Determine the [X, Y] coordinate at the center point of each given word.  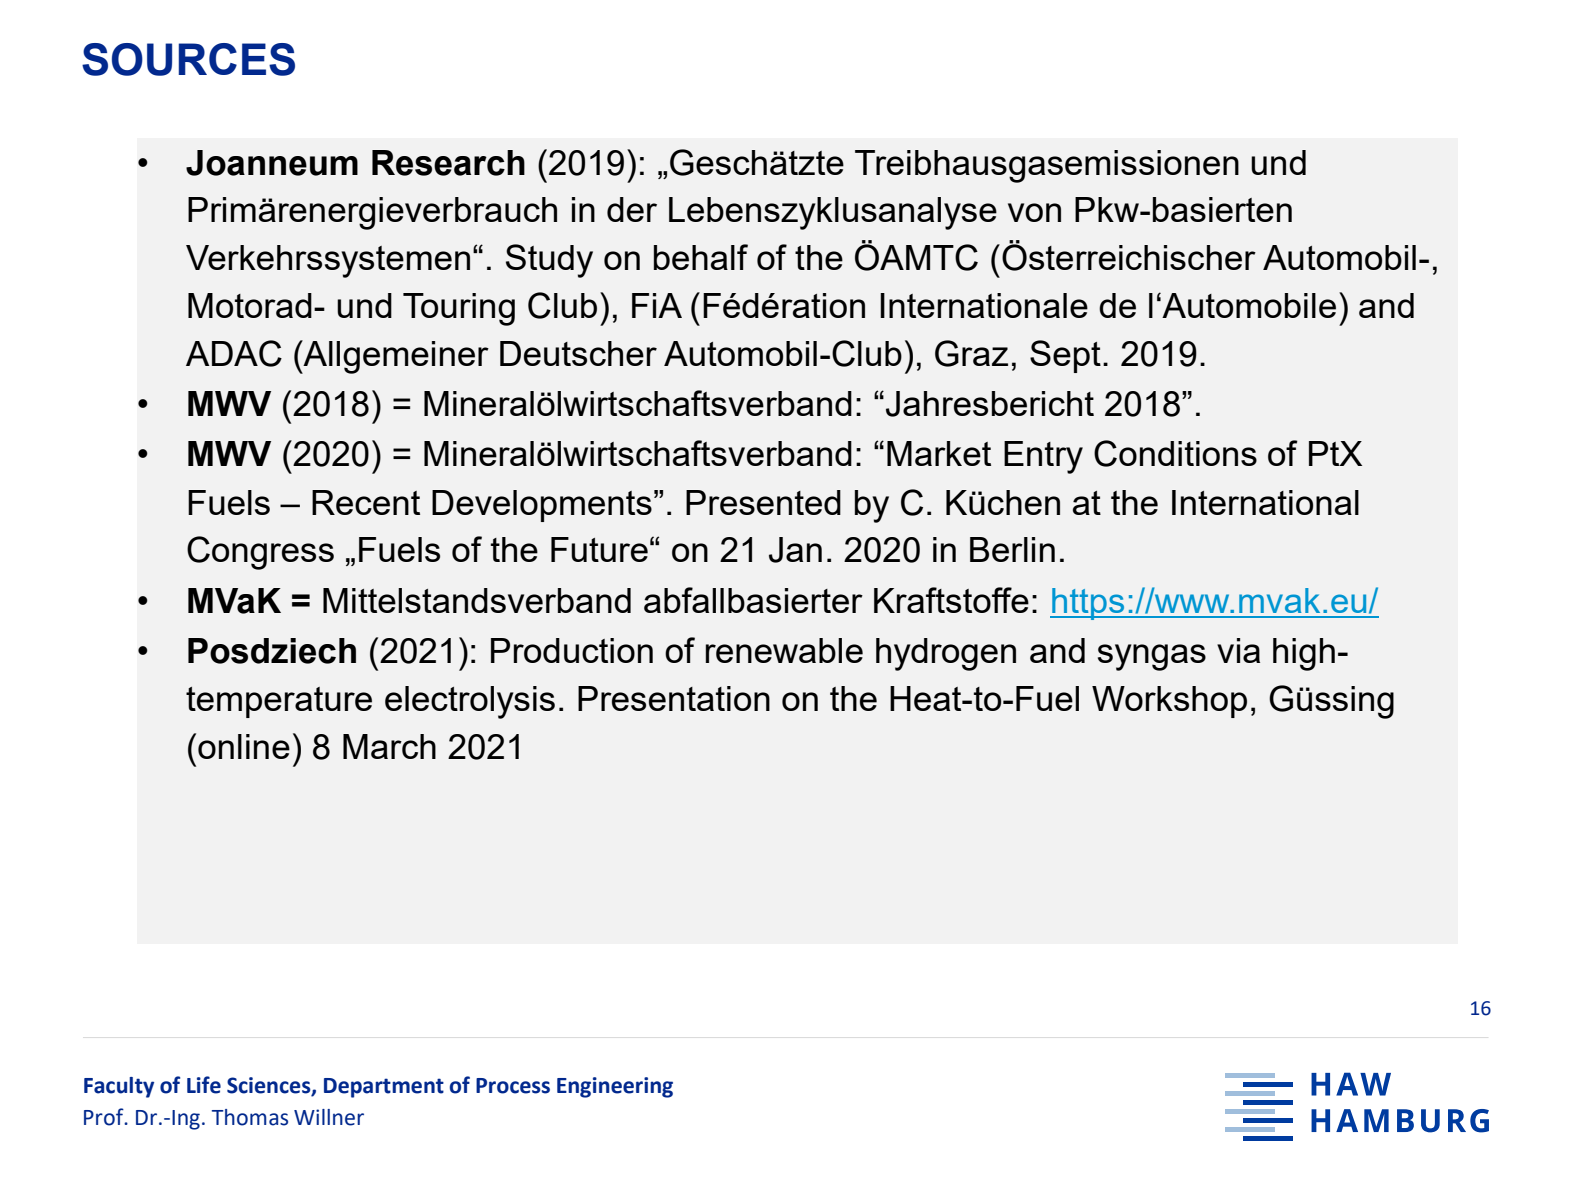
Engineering [615, 1087]
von [1034, 212]
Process [513, 1086]
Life [204, 1085]
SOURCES [188, 59]
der [632, 209]
